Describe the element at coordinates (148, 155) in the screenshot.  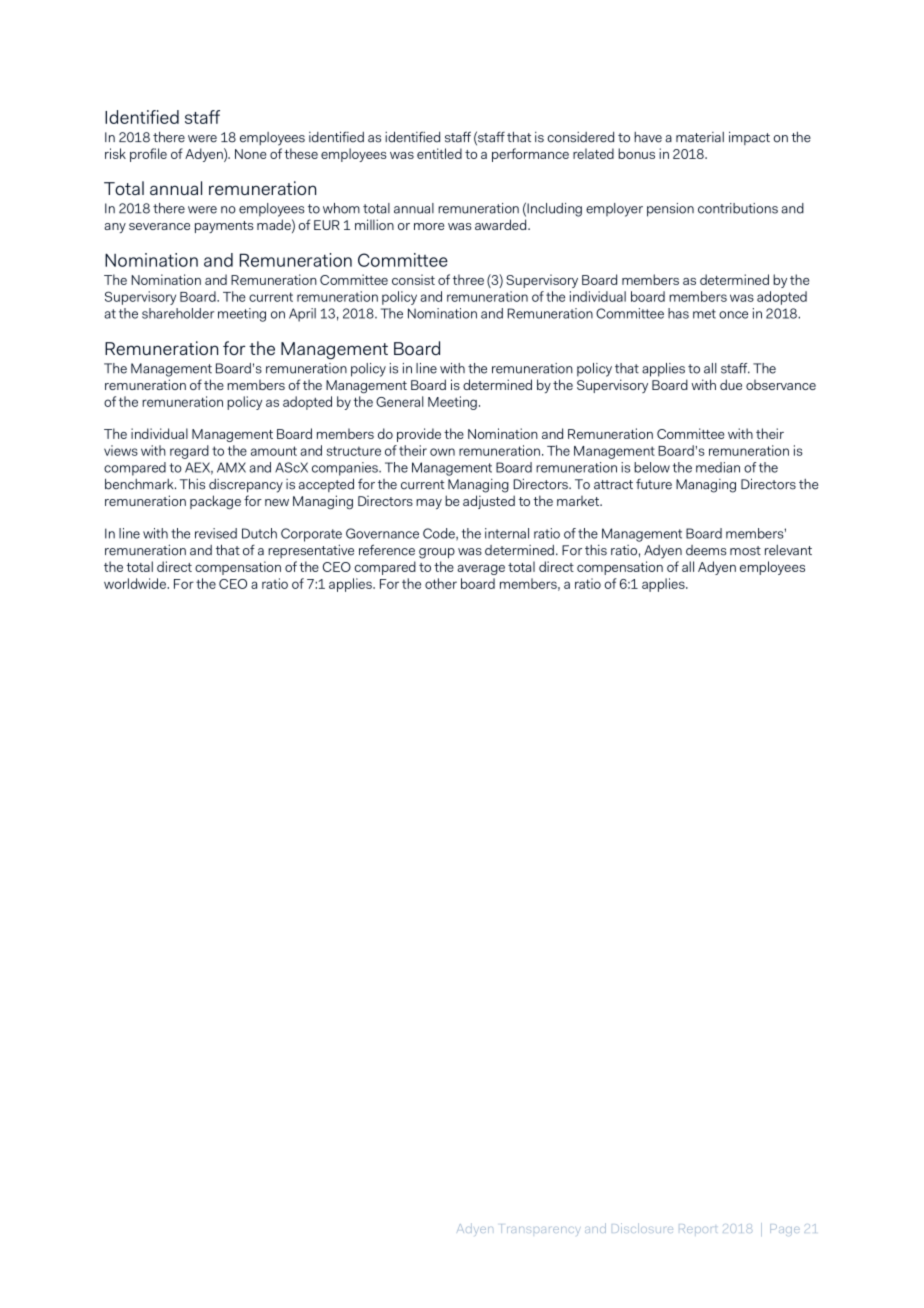
I see `profile` at that location.
